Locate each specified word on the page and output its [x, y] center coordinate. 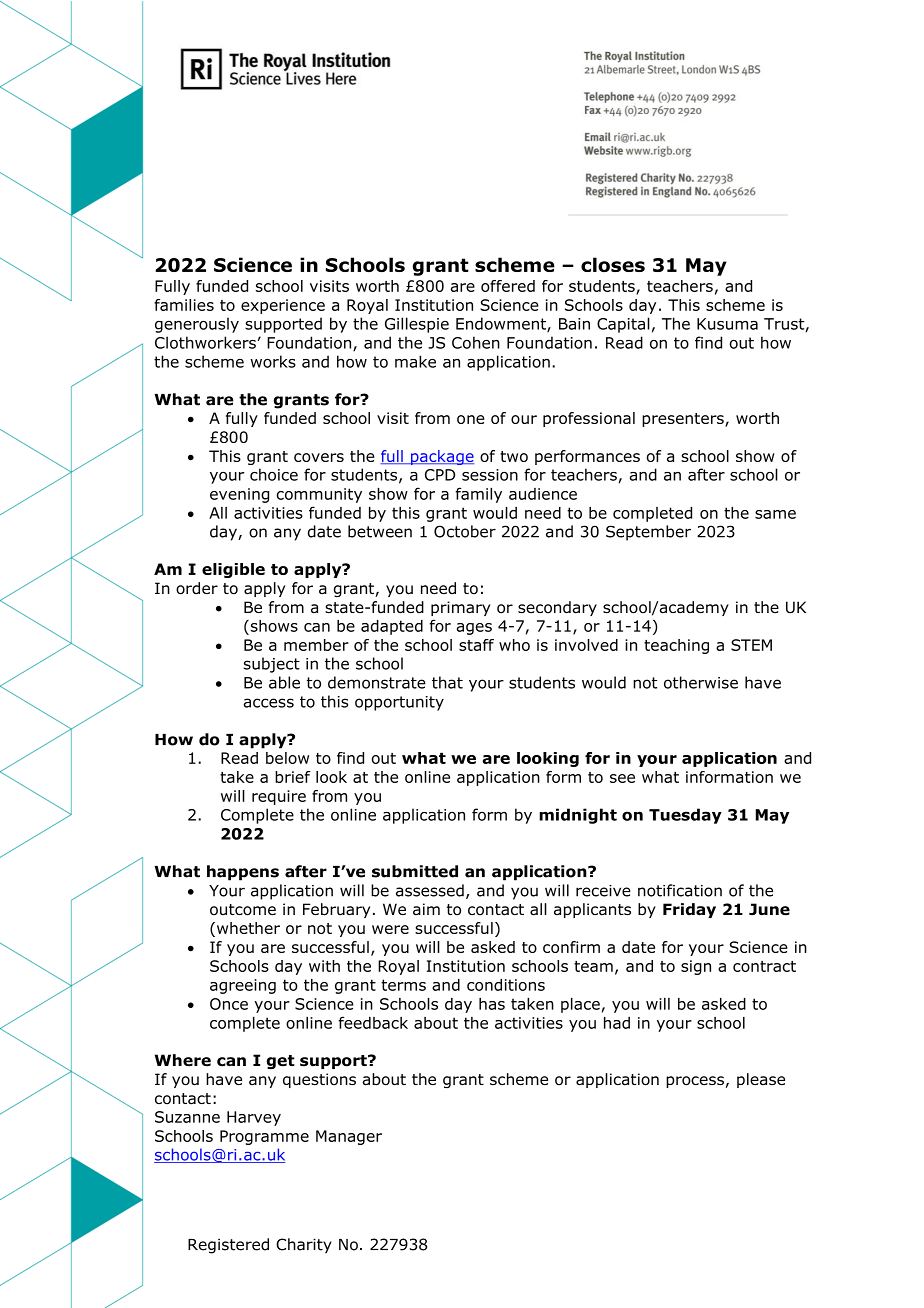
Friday [689, 910]
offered [508, 286]
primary [460, 608]
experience [283, 306]
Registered [228, 1246]
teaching [676, 646]
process [695, 1082]
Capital [623, 325]
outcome [243, 910]
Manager [349, 1137]
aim [426, 909]
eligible [233, 570]
